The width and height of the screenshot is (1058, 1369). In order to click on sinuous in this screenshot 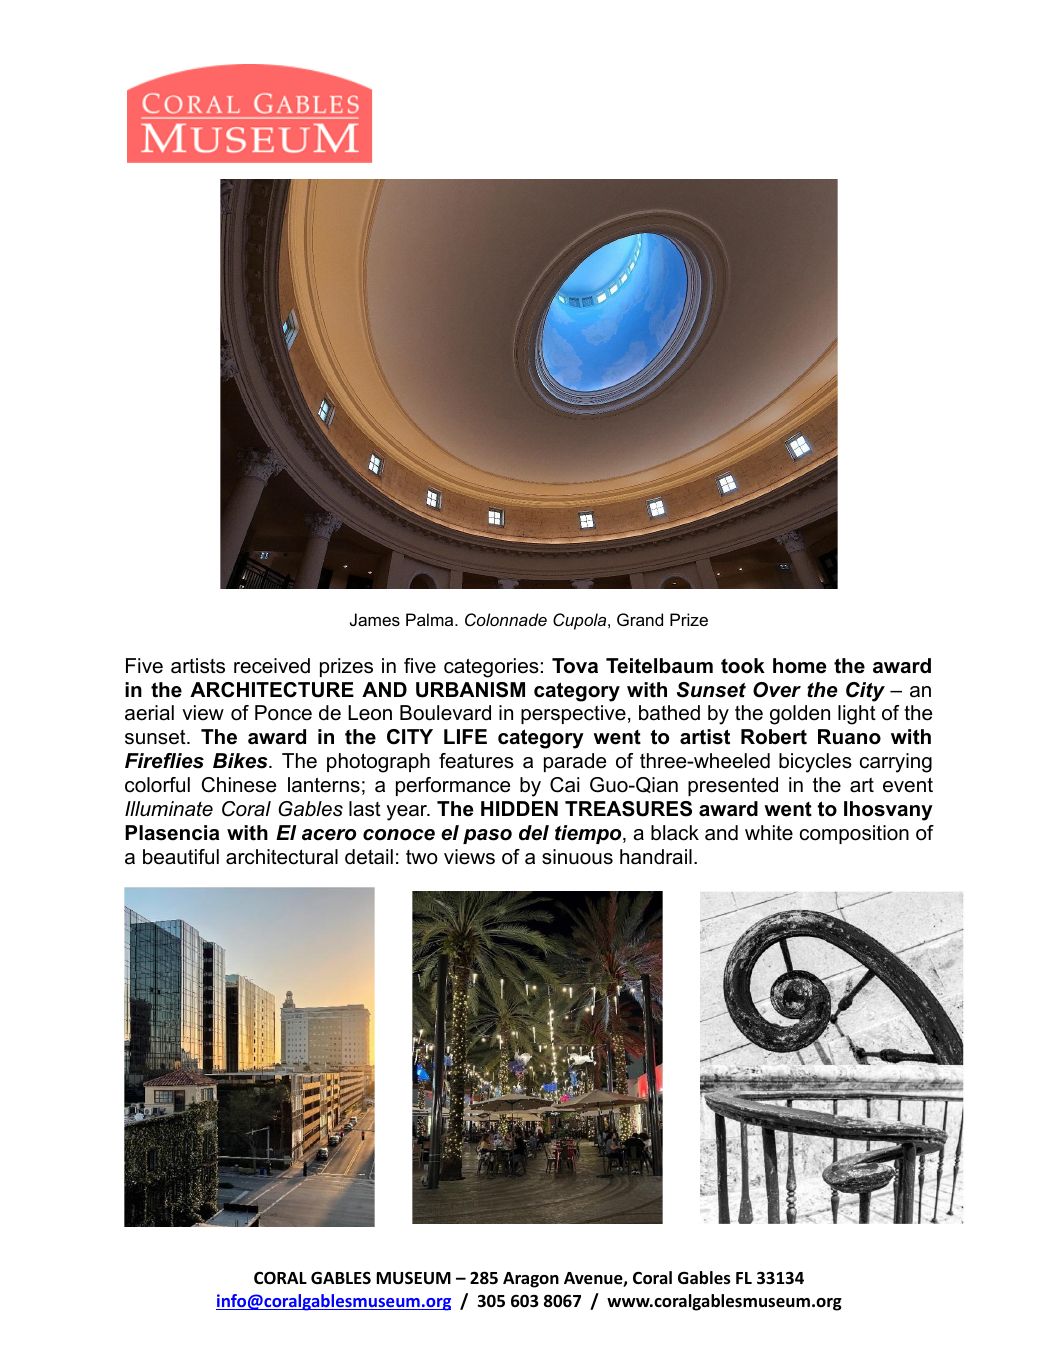, I will do `click(577, 857)`.
